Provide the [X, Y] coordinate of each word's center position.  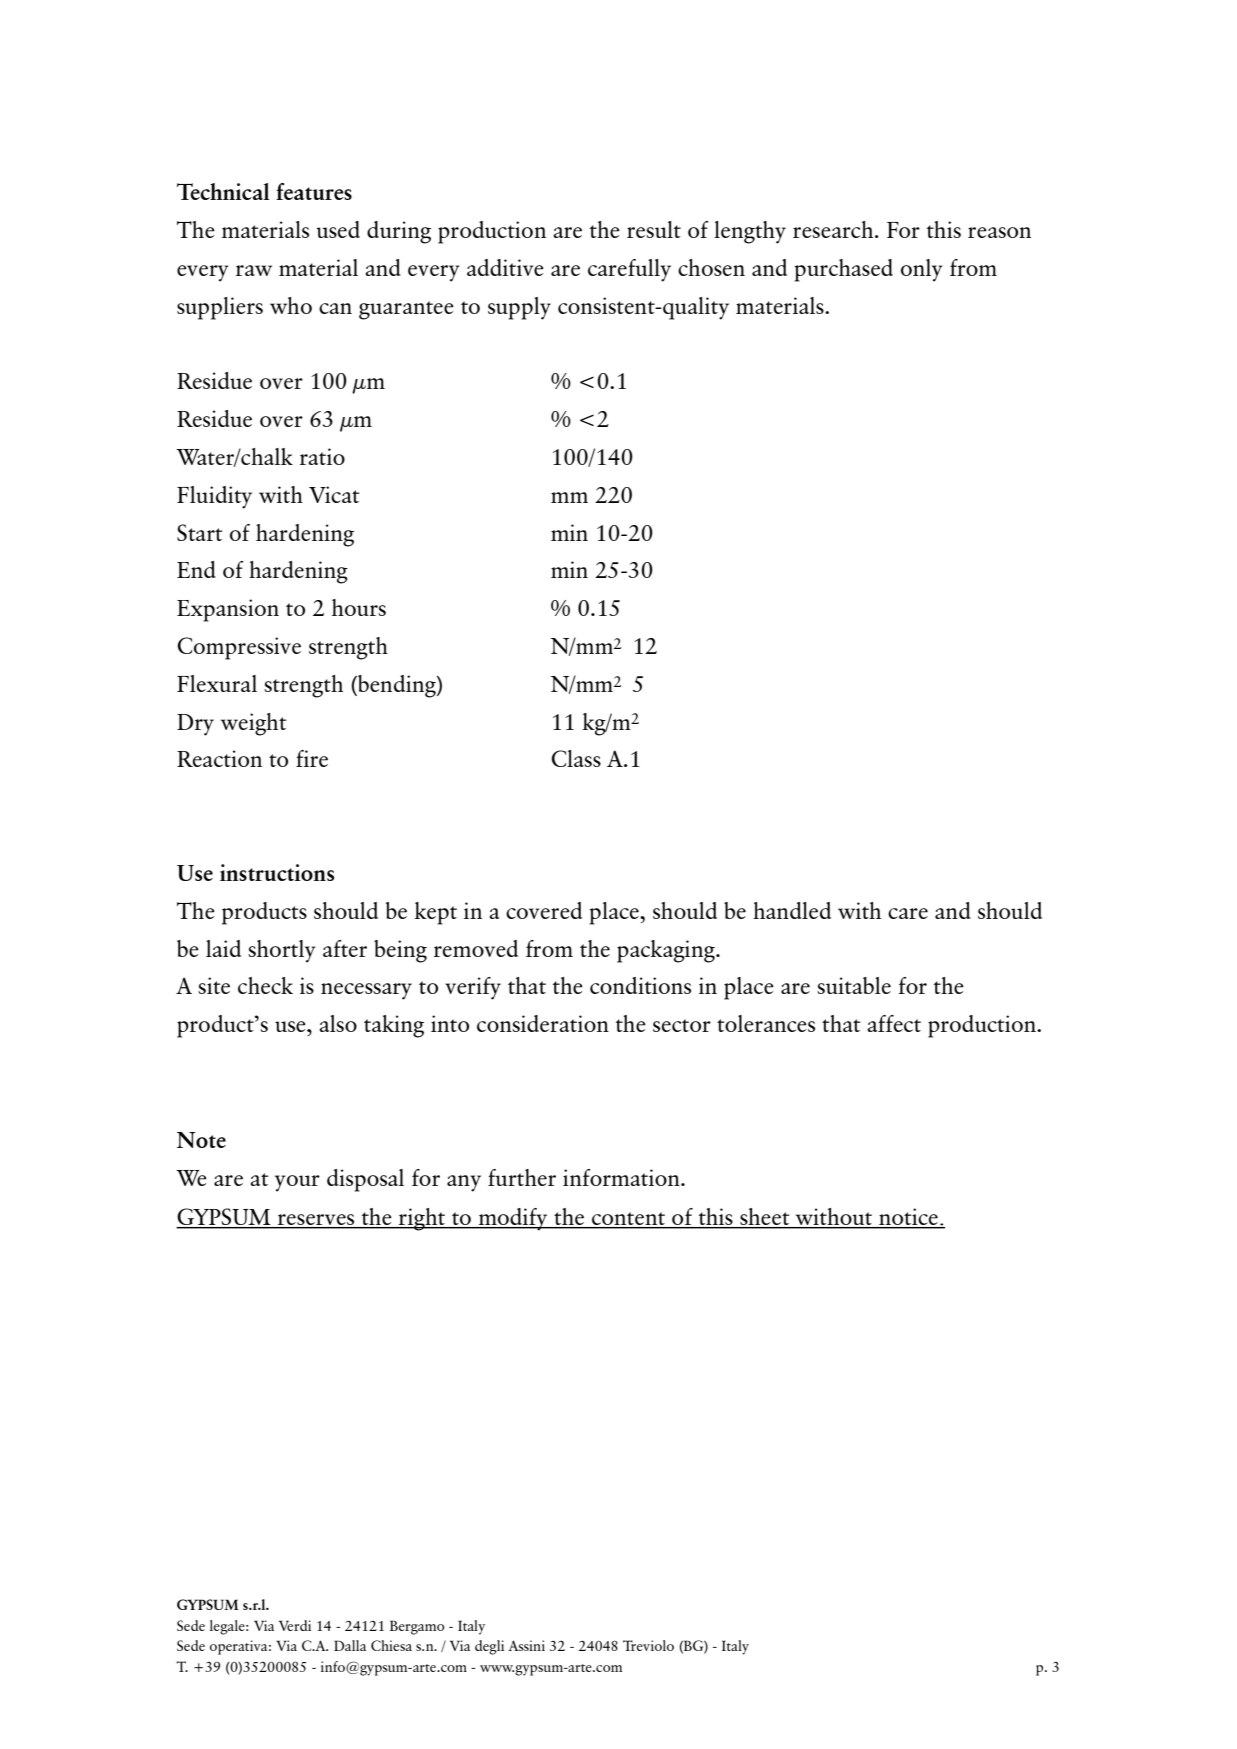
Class [576, 758]
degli [489, 1647]
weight [254, 724]
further [522, 1177]
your [297, 1183]
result [654, 229]
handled [792, 910]
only [922, 270]
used [338, 229]
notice [908, 1218]
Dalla [350, 1645]
